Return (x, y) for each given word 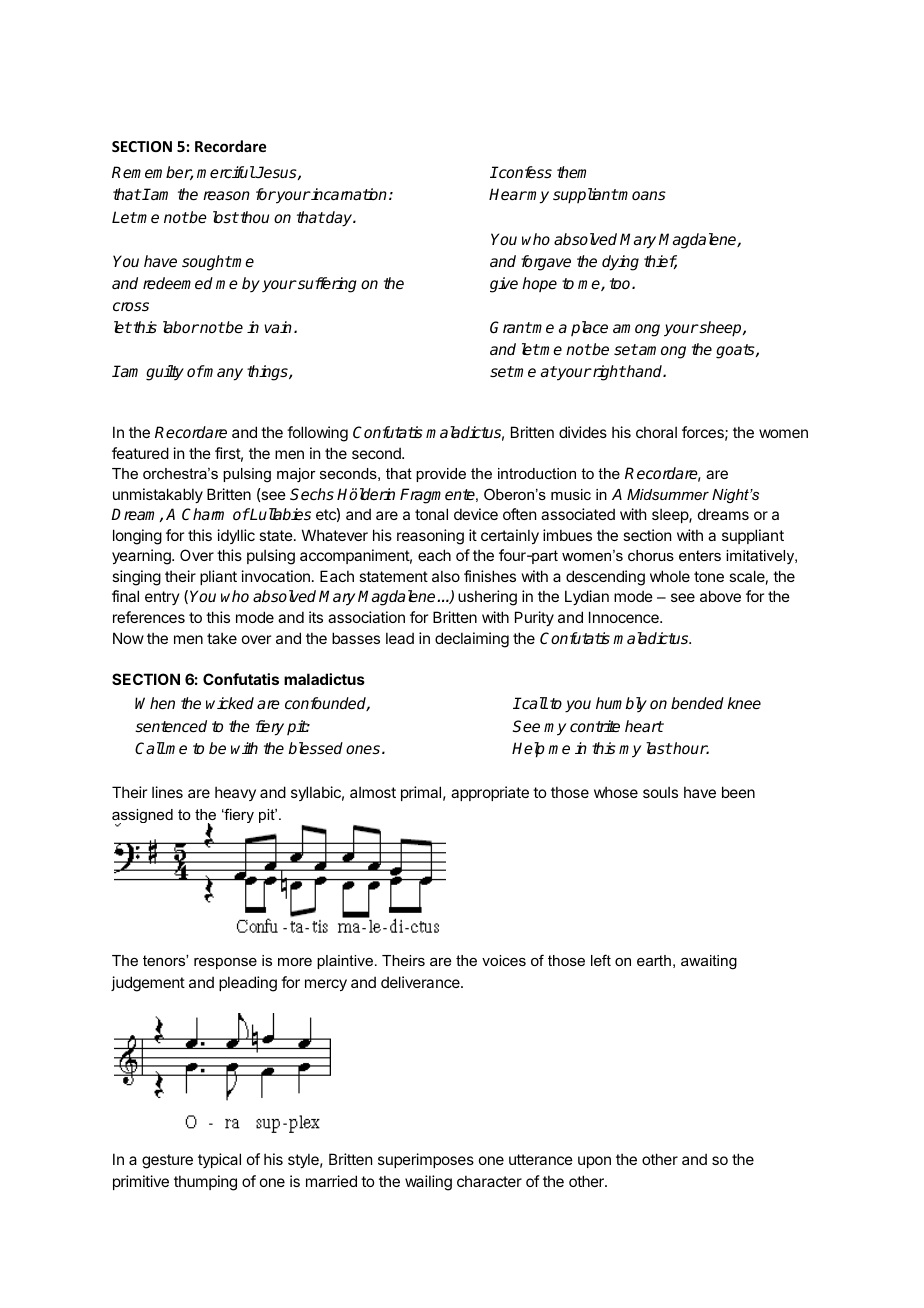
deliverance (421, 982)
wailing (428, 1183)
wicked (230, 703)
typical (219, 1160)
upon (594, 1162)
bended (697, 703)
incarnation (348, 194)
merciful (226, 172)
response (225, 963)
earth (654, 960)
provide (441, 475)
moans (641, 195)
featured (140, 453)
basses (356, 638)
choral (656, 432)
